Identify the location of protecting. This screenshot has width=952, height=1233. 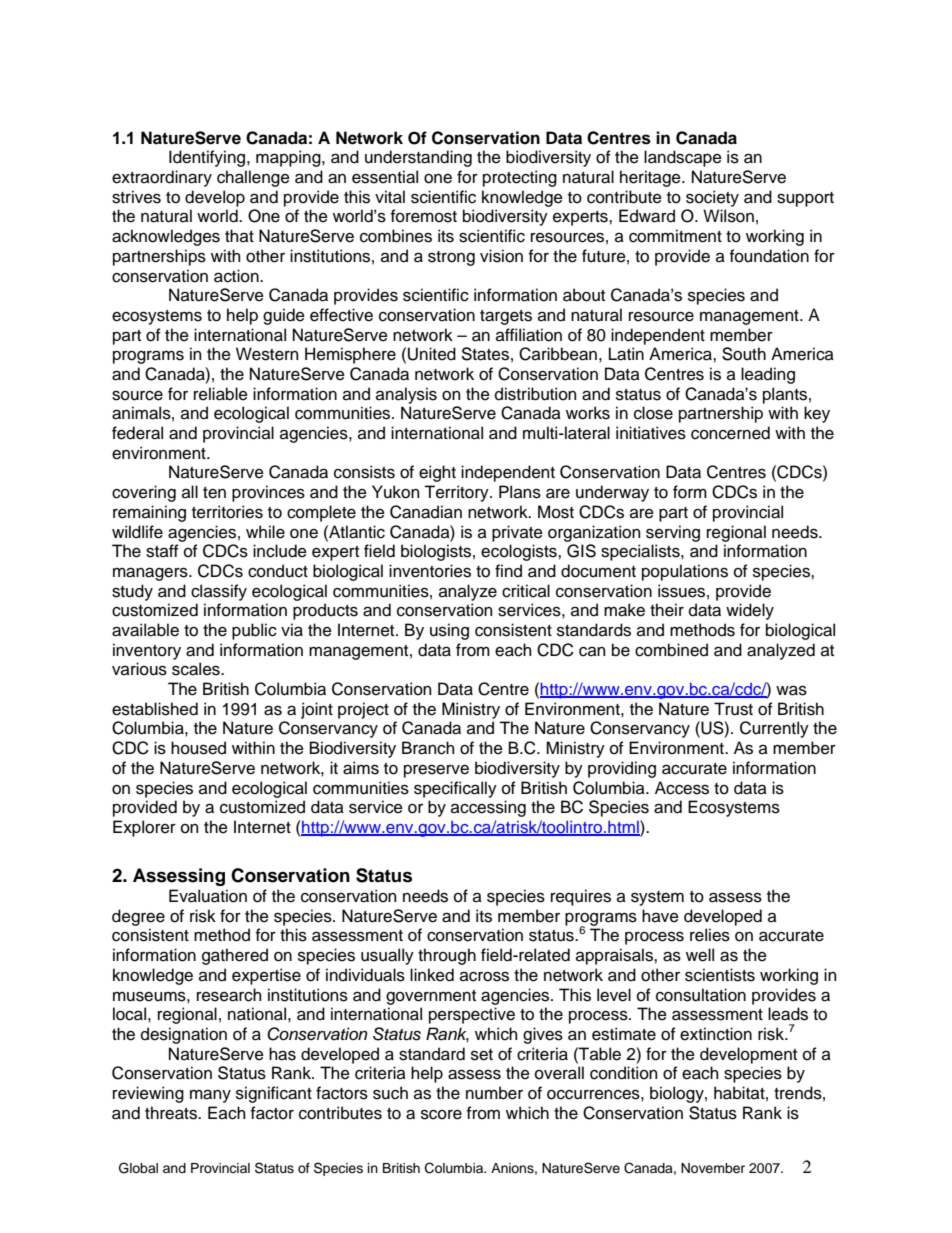
(520, 178).
